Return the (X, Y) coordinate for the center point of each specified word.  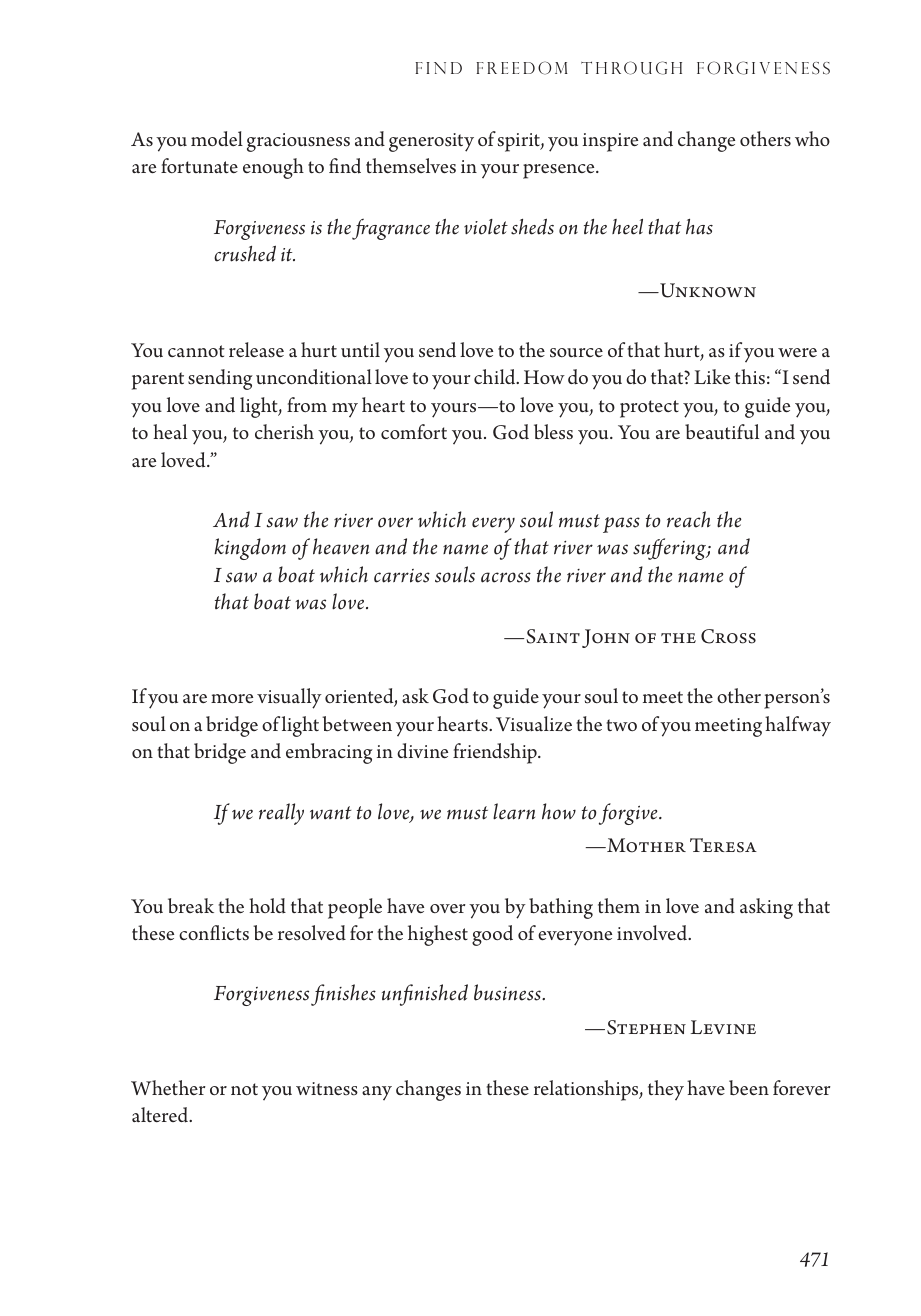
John (606, 638)
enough (273, 168)
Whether (168, 1087)
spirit (520, 142)
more (232, 698)
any (377, 1093)
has (699, 227)
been (749, 1088)
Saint (553, 636)
